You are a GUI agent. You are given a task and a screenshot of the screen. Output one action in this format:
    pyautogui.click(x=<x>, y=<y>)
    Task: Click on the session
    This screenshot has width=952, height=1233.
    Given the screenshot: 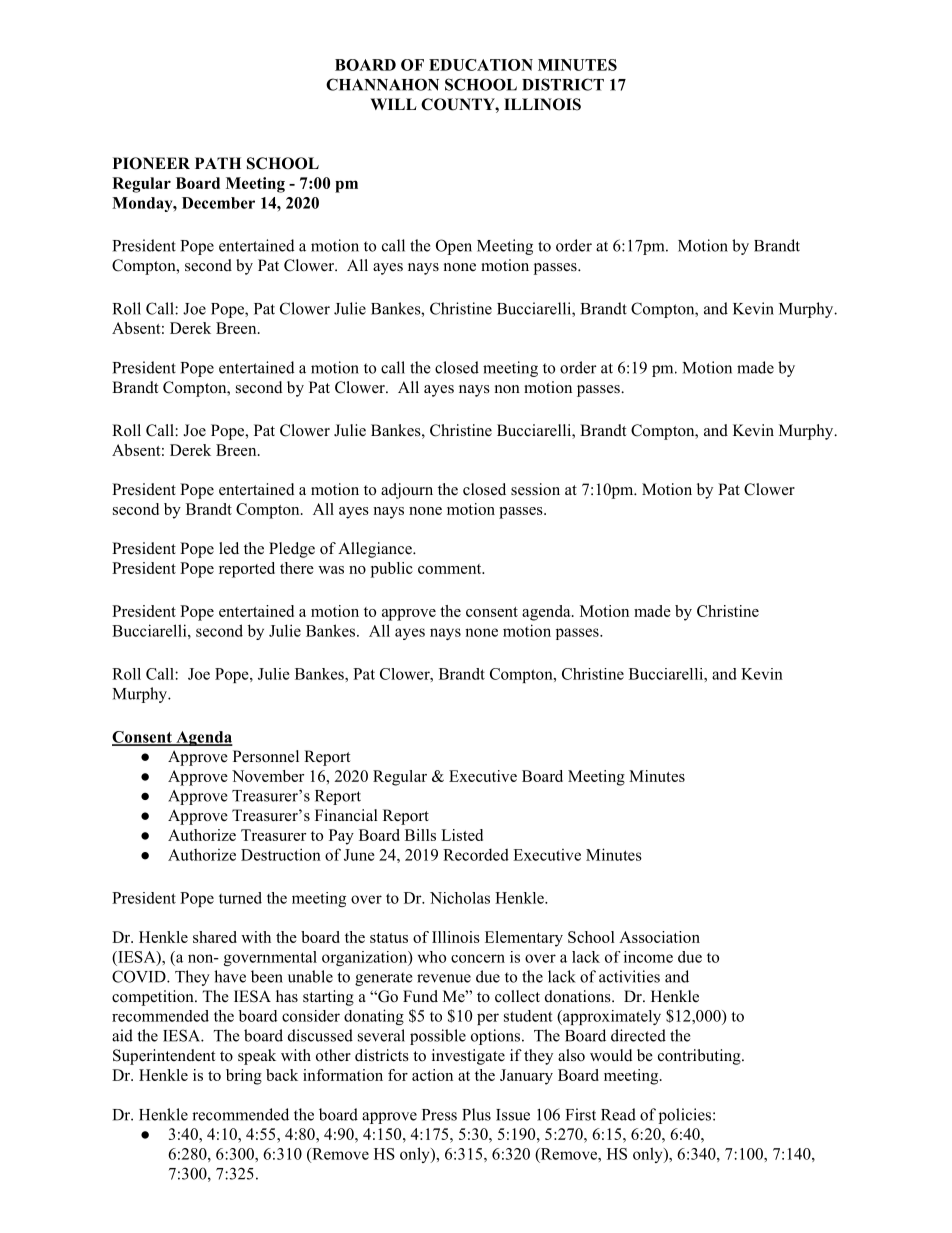 What is the action you would take?
    pyautogui.click(x=535, y=489)
